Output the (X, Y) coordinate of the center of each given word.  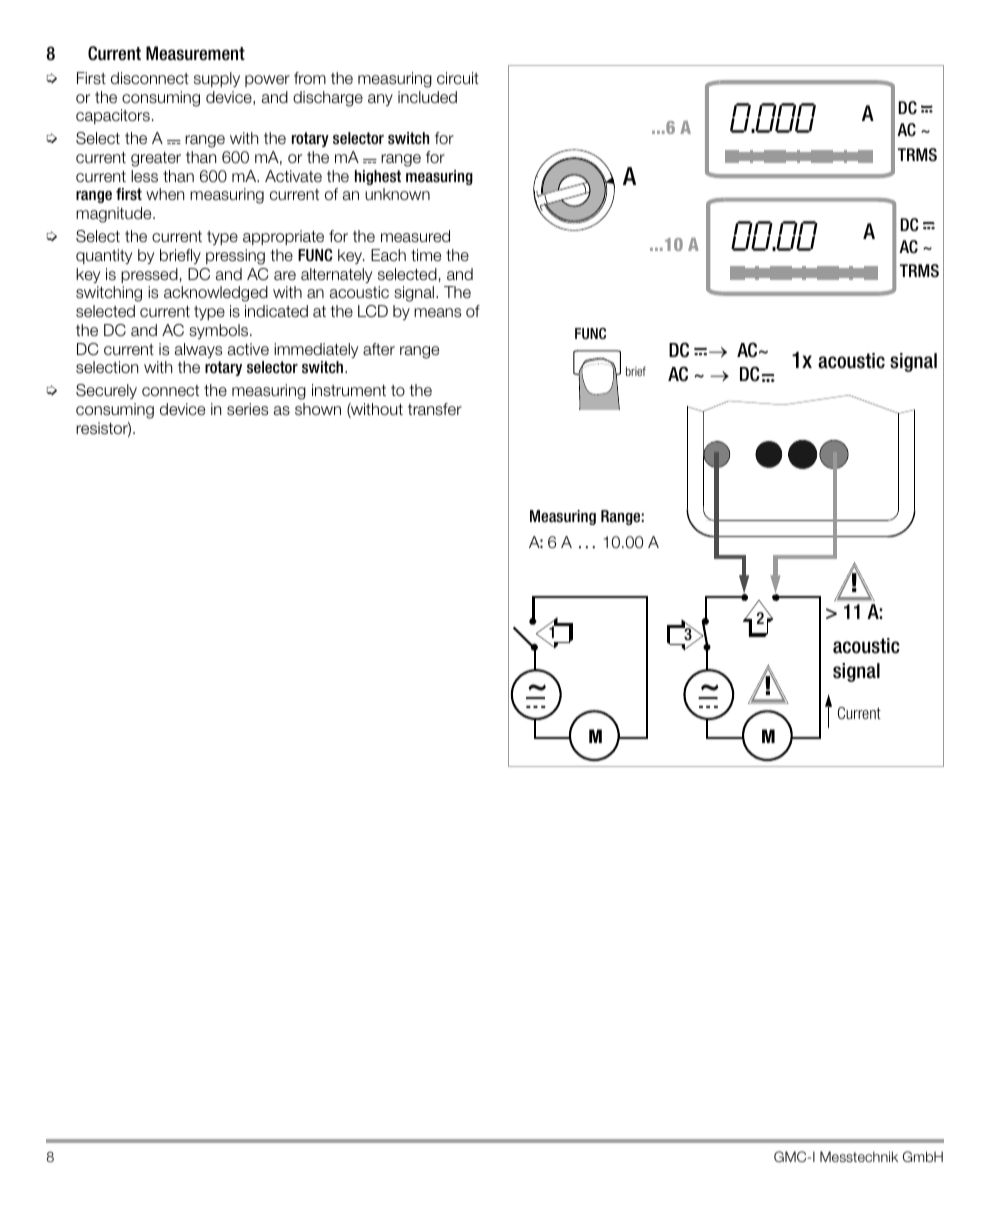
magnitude (115, 215)
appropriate (283, 237)
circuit (458, 78)
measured (415, 236)
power (267, 81)
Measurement (195, 53)
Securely (106, 391)
